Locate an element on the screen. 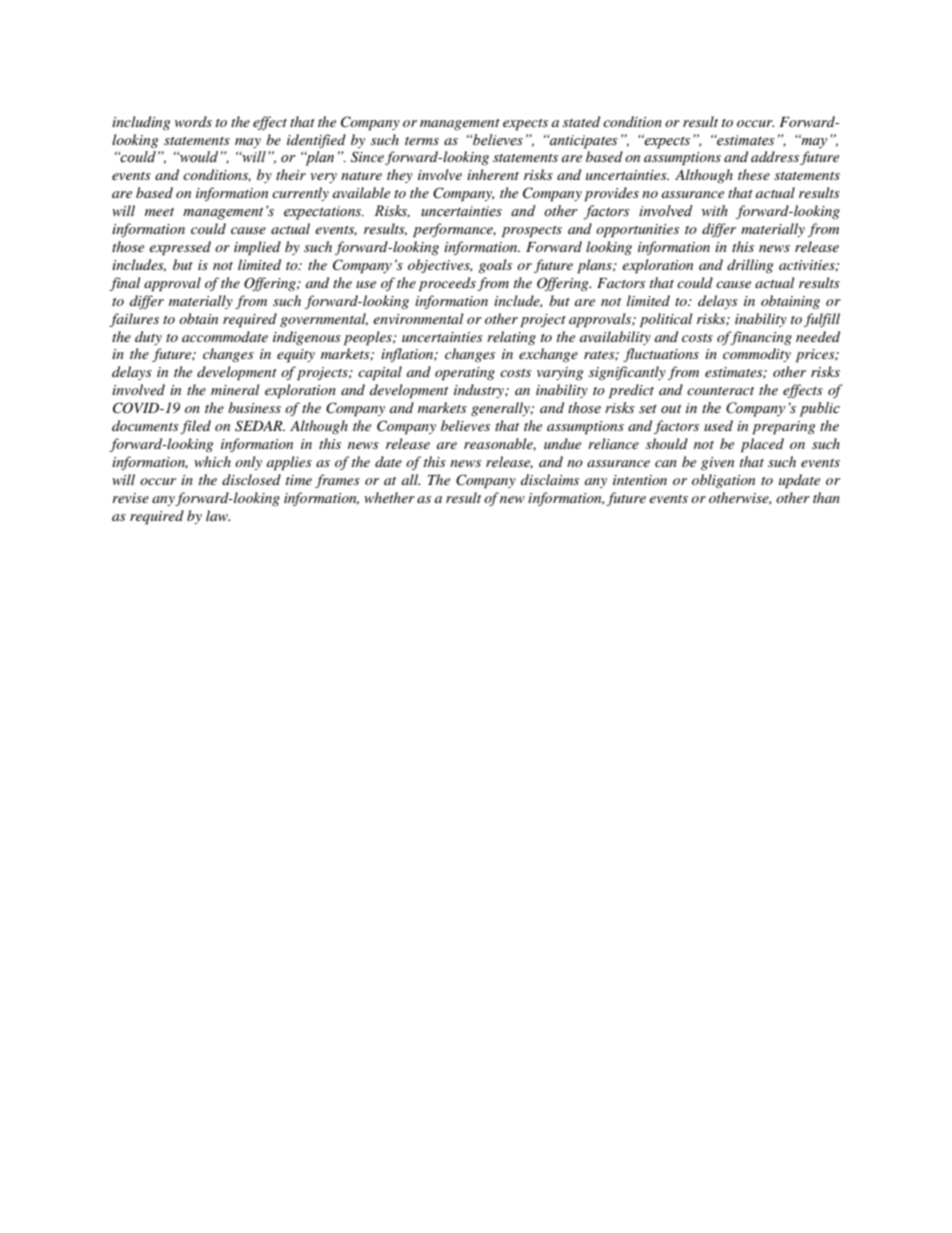  failures is located at coordinates (134, 320).
